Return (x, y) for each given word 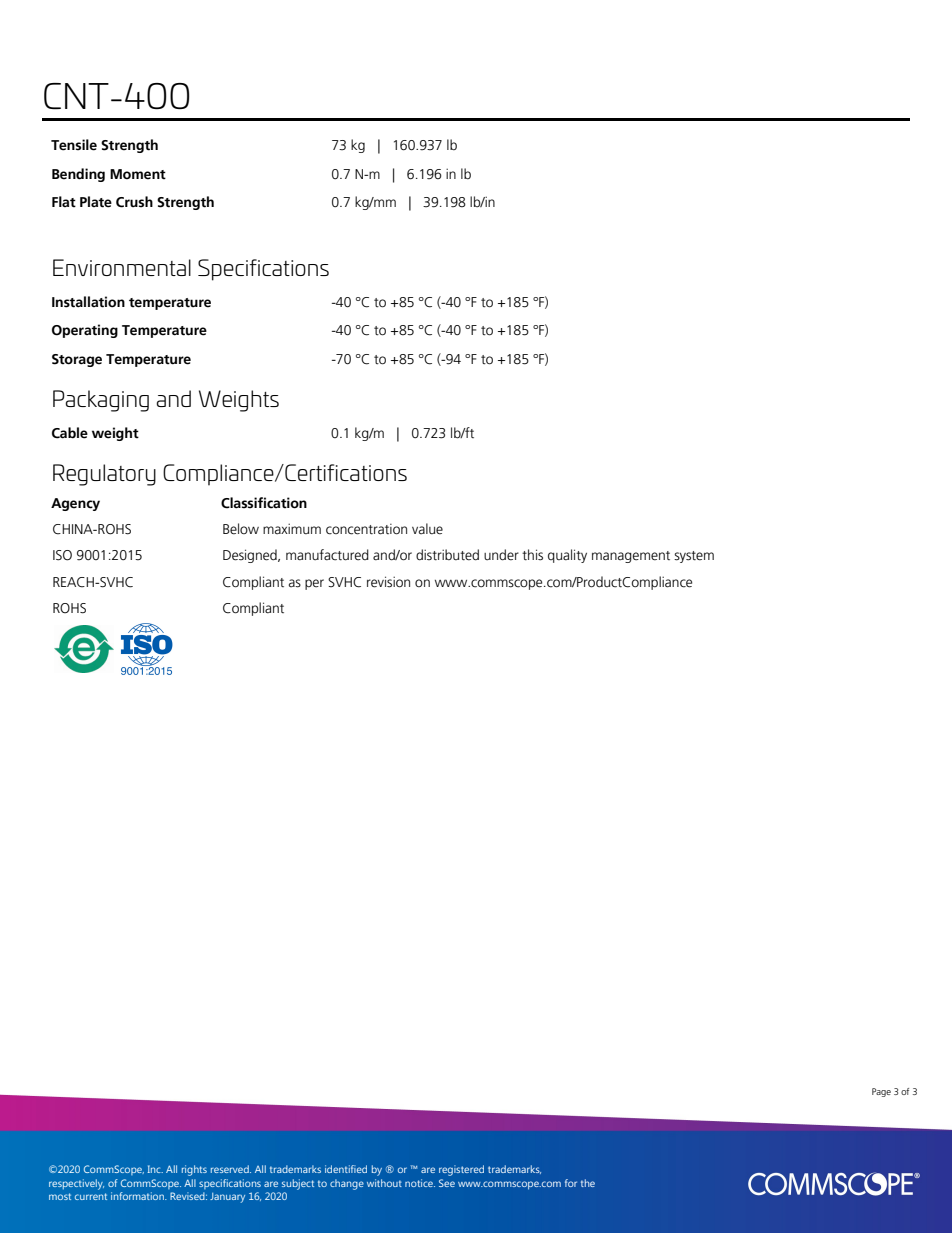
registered (461, 1170)
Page (881, 1092)
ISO (62, 555)
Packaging (101, 401)
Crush (134, 202)
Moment (138, 174)
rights (194, 1170)
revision (388, 582)
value (427, 529)
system (694, 557)
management (631, 557)
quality (567, 556)
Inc (155, 1169)
